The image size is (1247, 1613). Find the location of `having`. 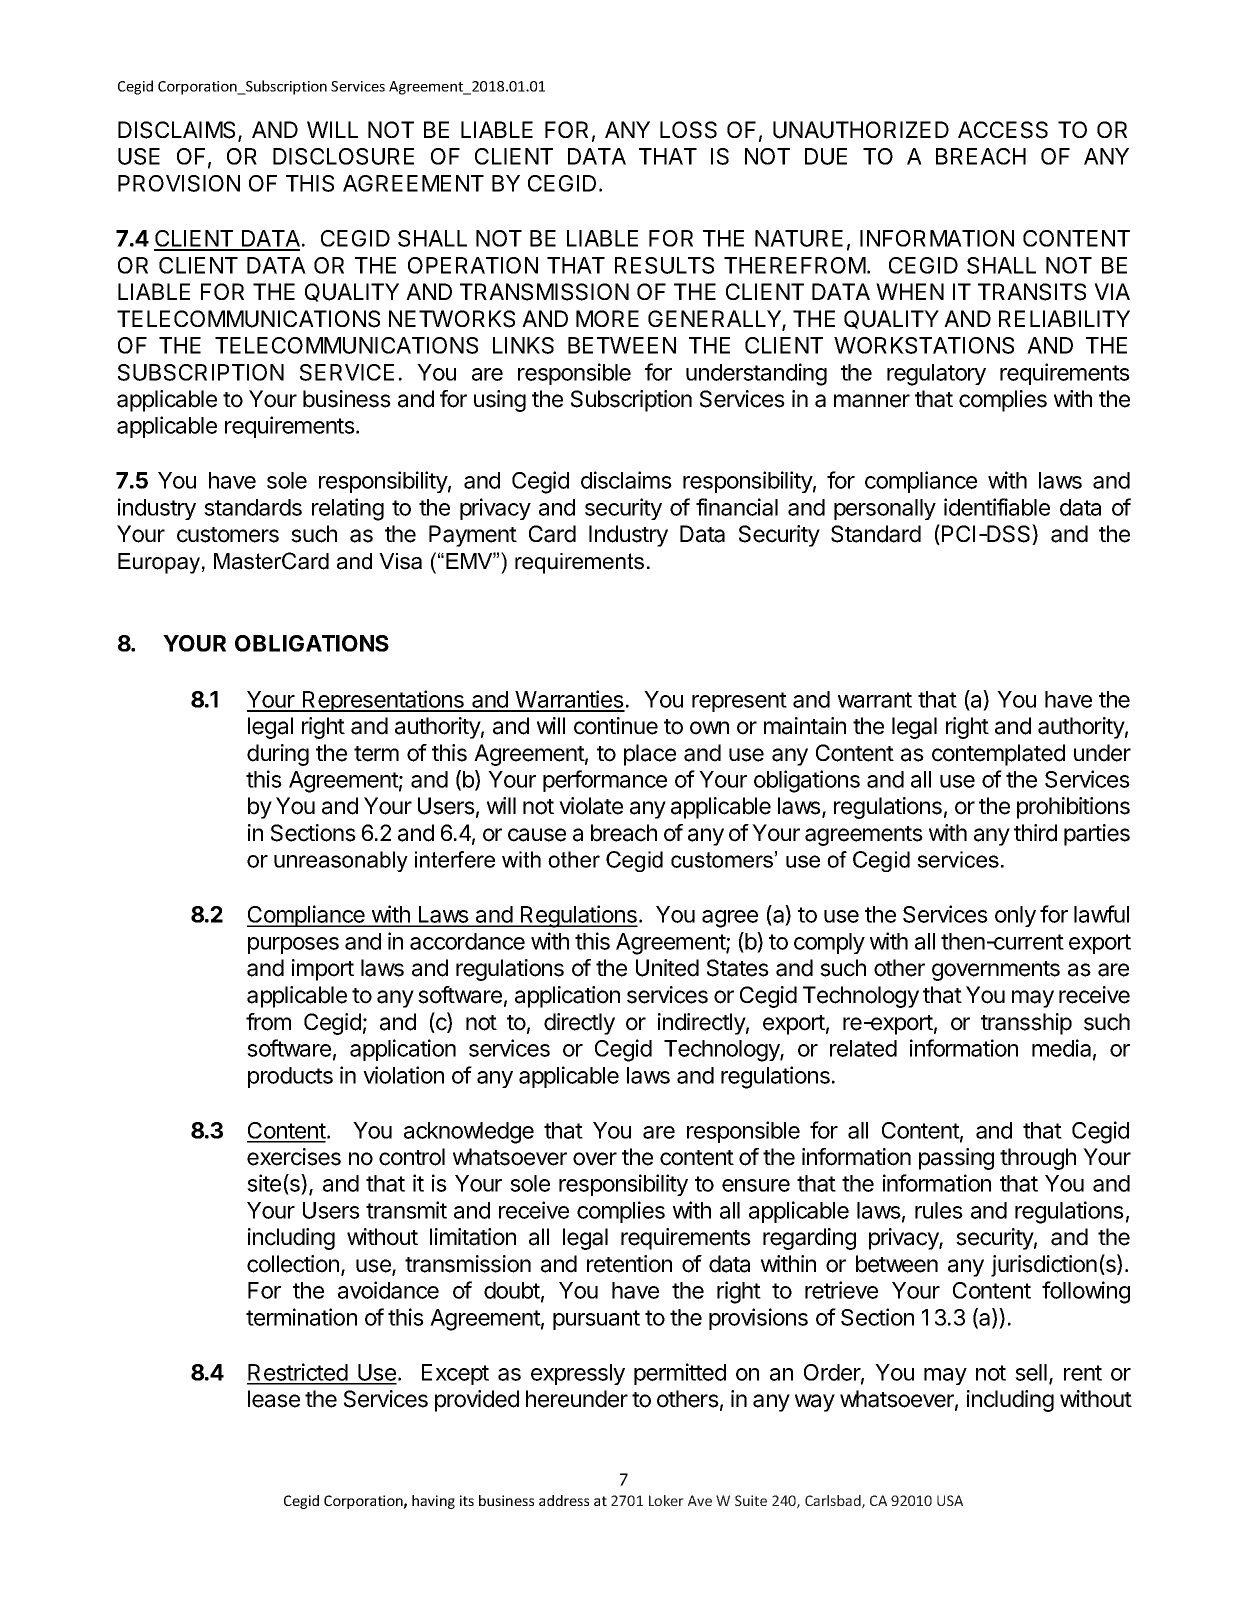

having is located at coordinates (433, 1502).
